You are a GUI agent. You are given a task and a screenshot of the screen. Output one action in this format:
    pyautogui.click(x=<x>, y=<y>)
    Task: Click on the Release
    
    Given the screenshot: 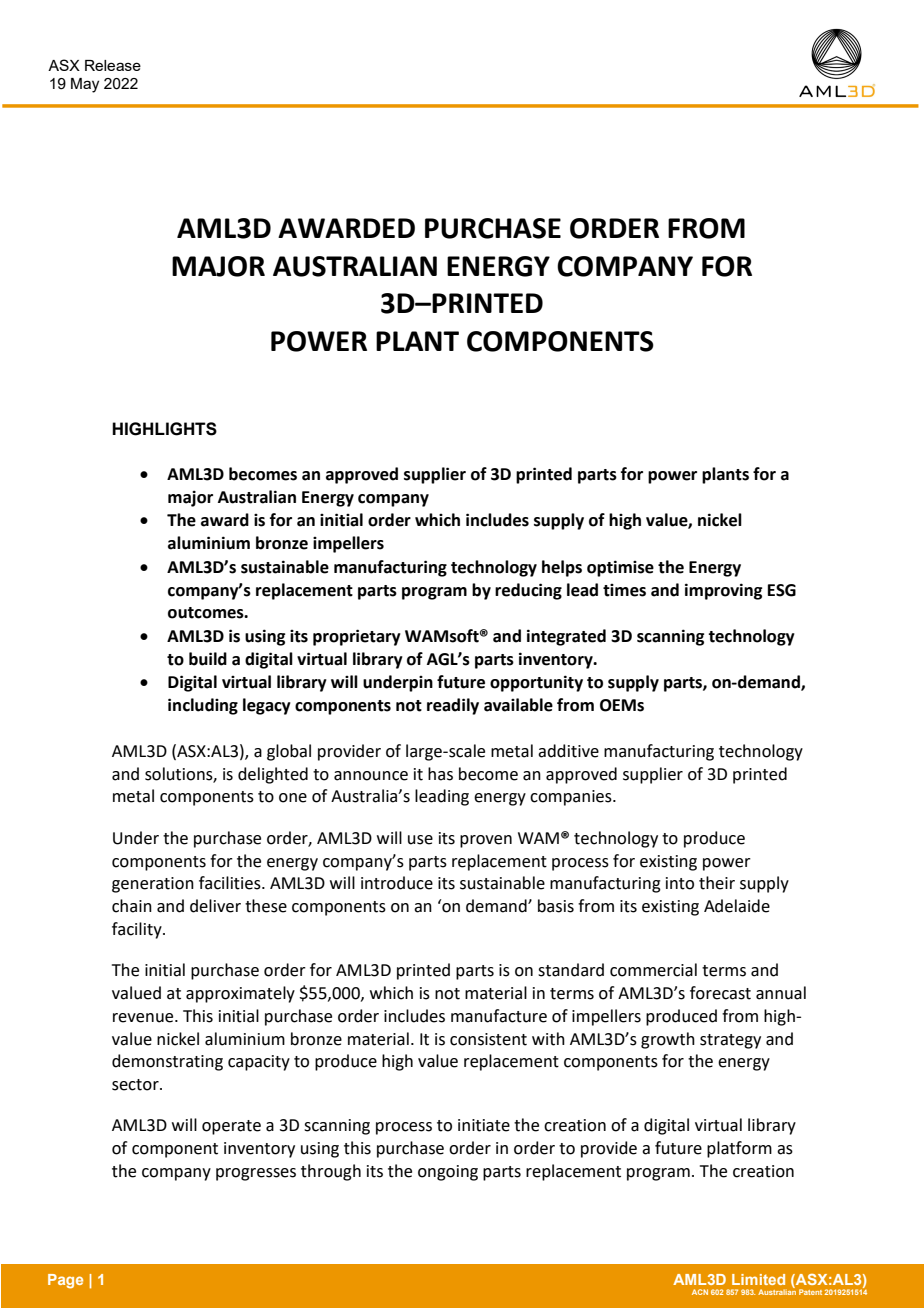 What is the action you would take?
    pyautogui.click(x=113, y=65)
